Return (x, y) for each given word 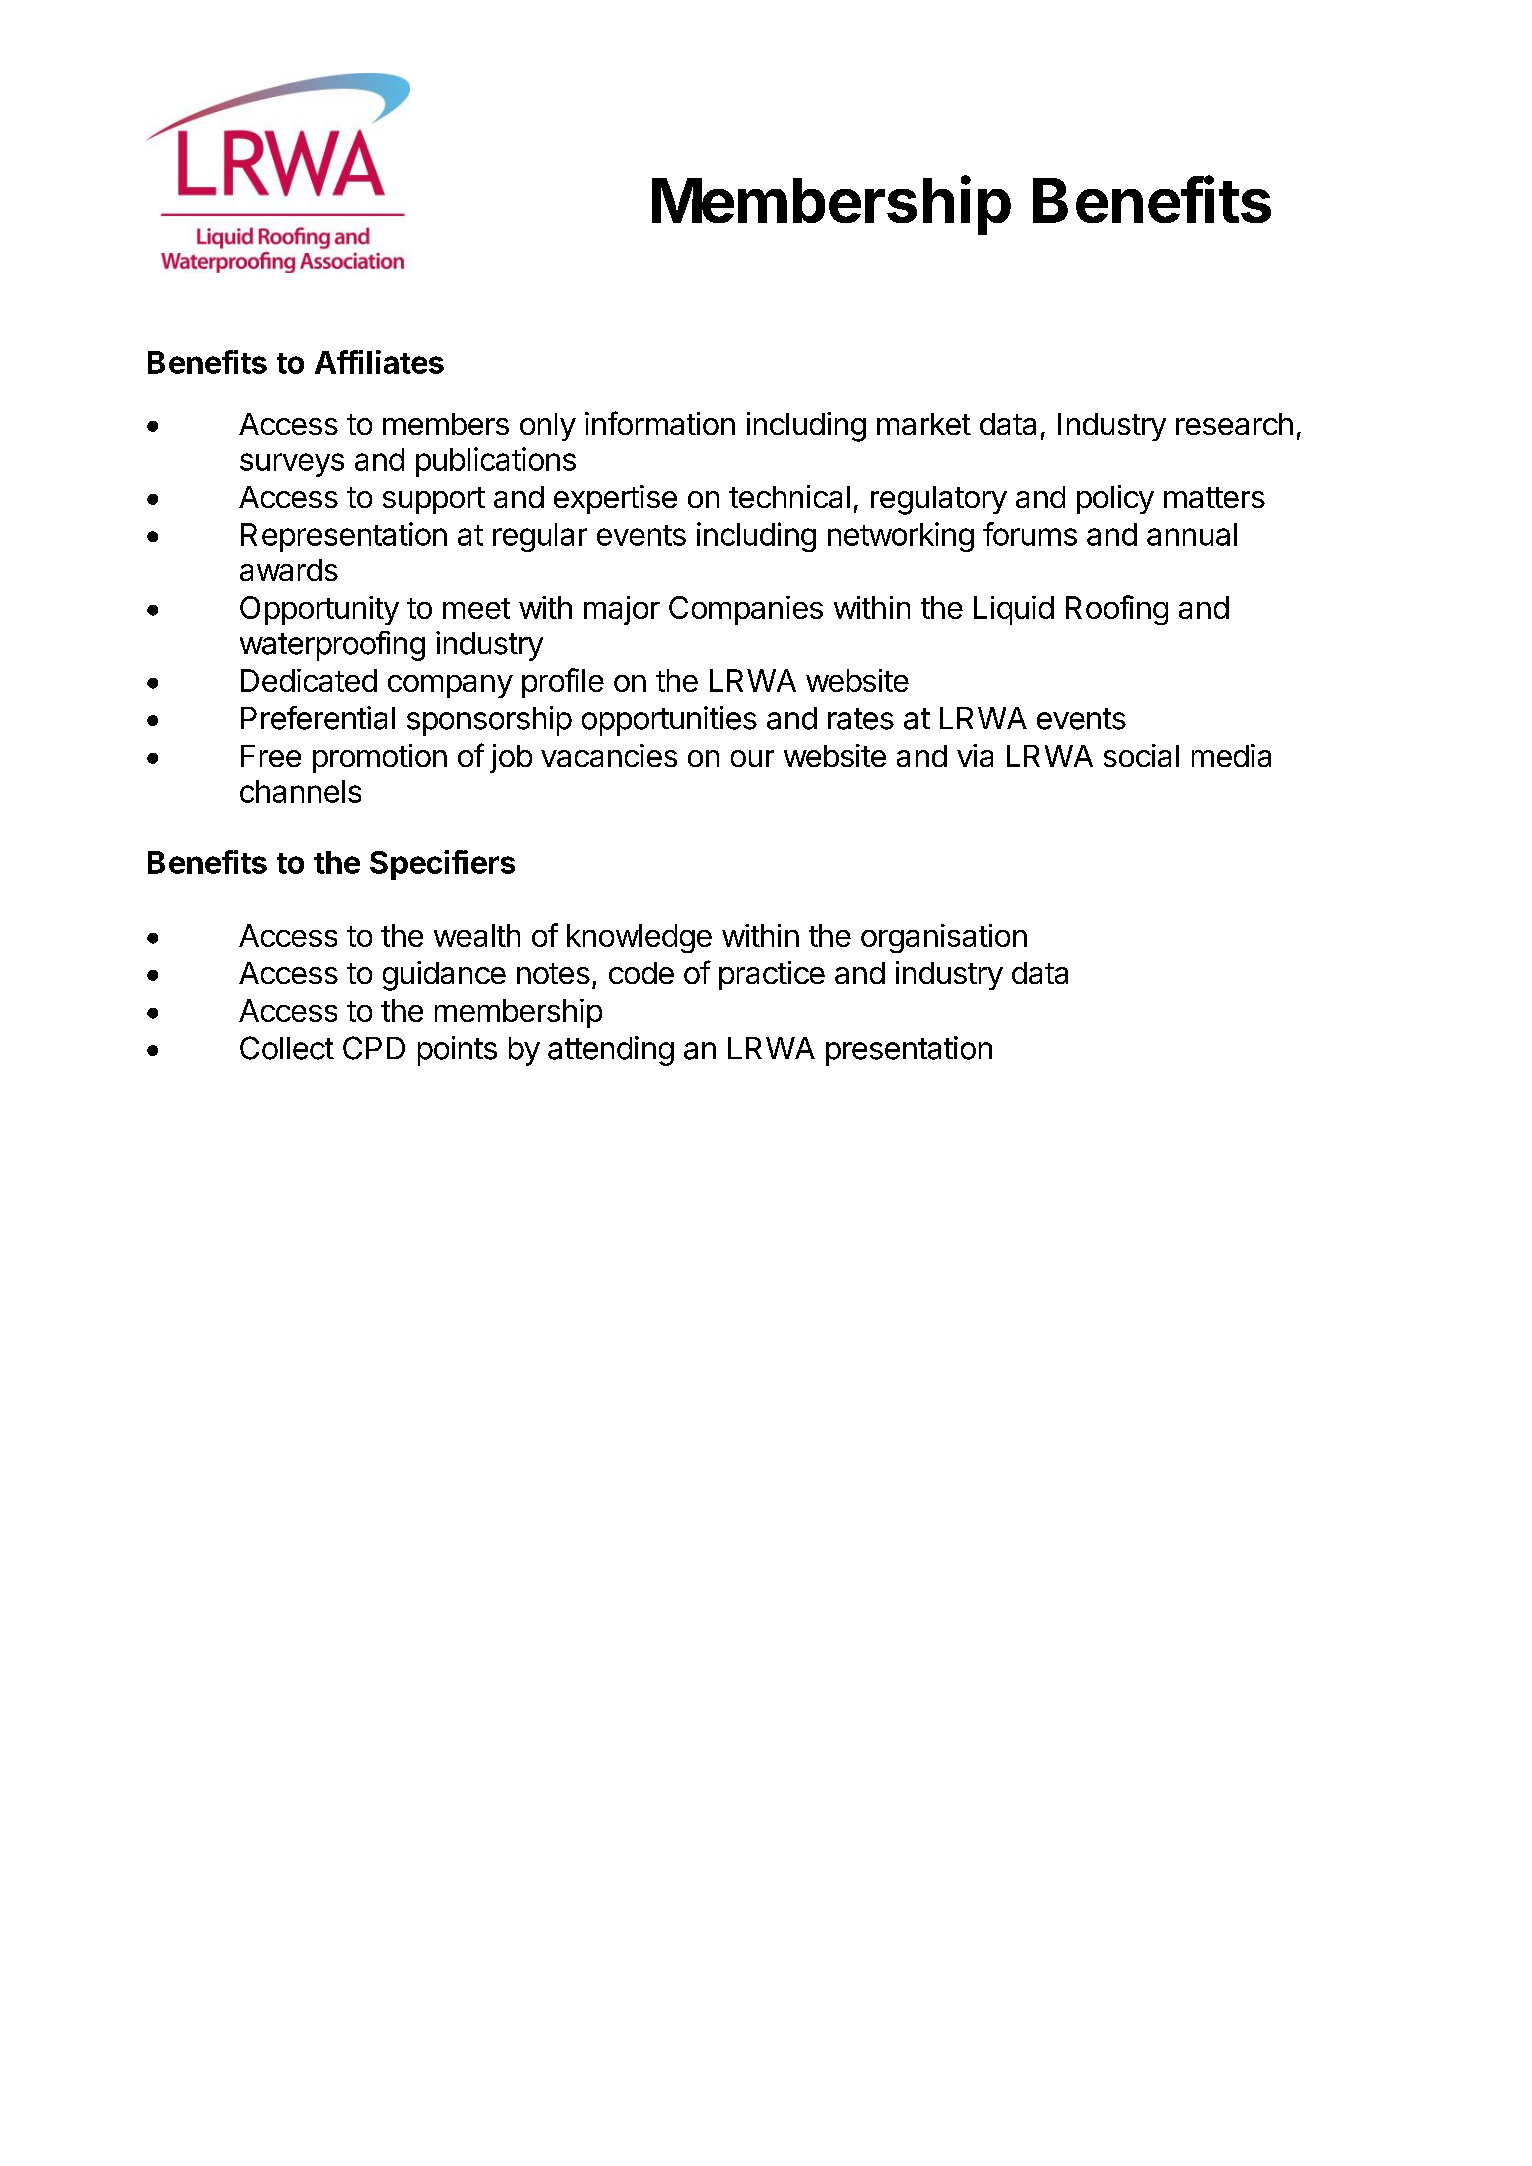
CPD (374, 1048)
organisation (944, 938)
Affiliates (379, 362)
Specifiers (442, 865)
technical (789, 496)
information (660, 423)
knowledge (639, 938)
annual (1192, 534)
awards (289, 570)
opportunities (669, 721)
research (1234, 424)
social (1141, 755)
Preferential (318, 718)
